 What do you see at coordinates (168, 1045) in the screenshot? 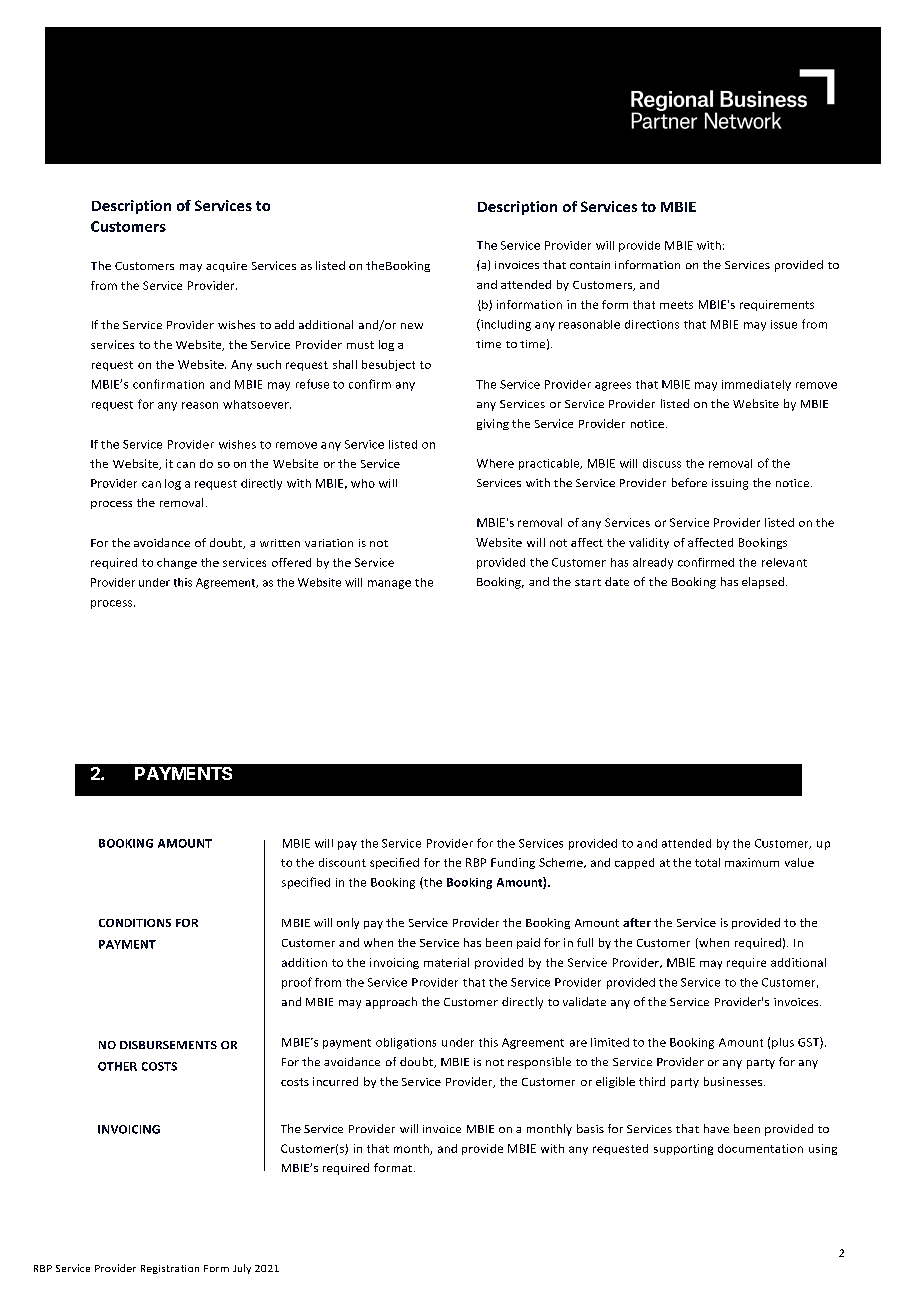
I see `DISBURSEMENTS` at bounding box center [168, 1045].
